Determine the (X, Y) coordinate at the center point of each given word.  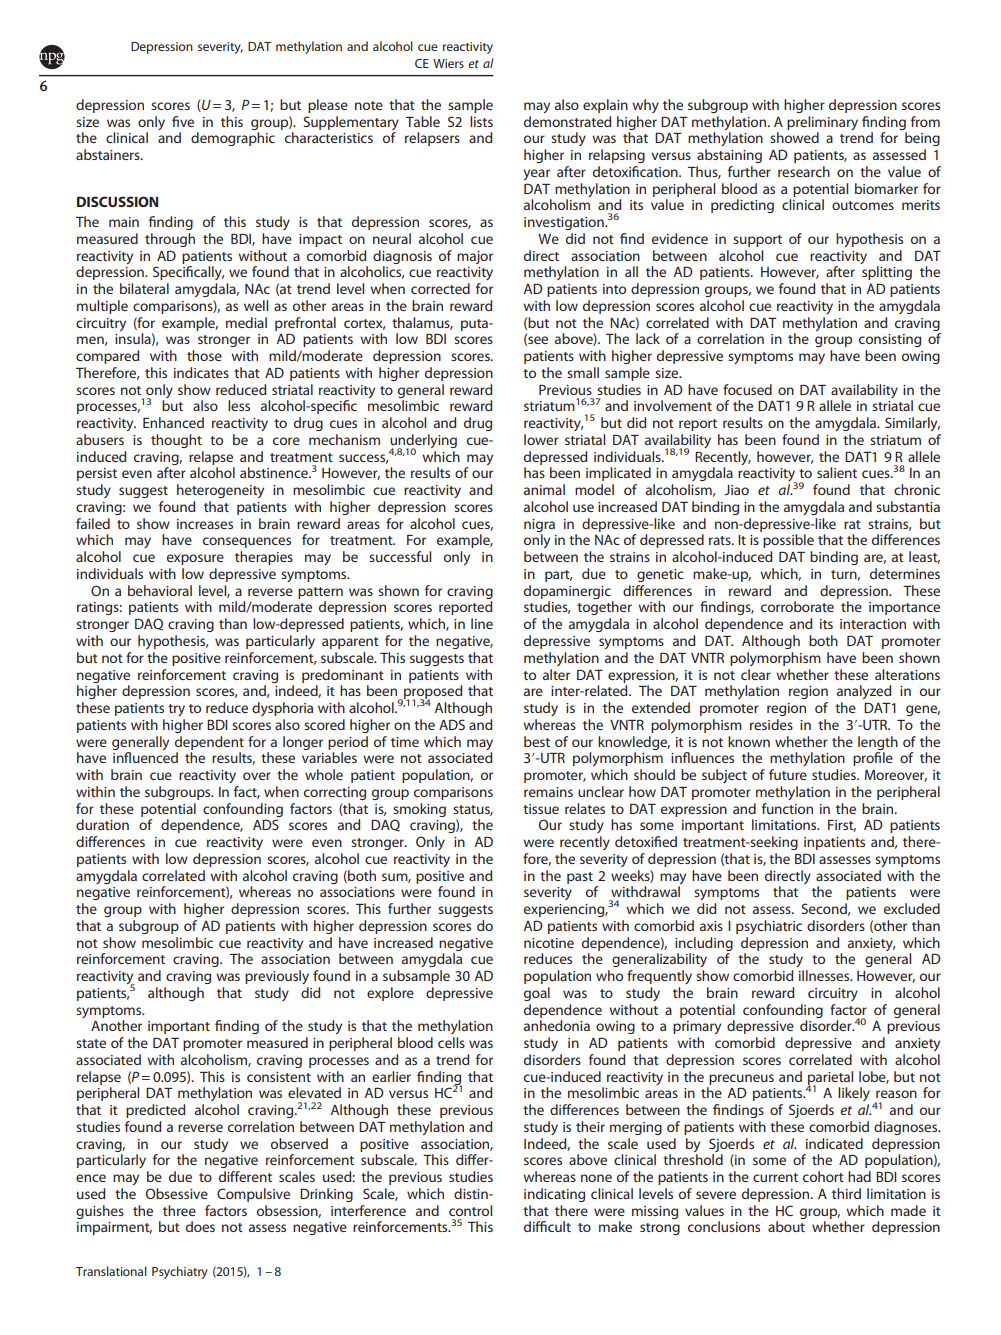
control (470, 1210)
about (786, 1226)
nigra (539, 525)
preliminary (822, 123)
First (842, 826)
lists (481, 121)
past (580, 878)
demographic (233, 139)
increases (205, 524)
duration (102, 824)
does (200, 1226)
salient (837, 472)
